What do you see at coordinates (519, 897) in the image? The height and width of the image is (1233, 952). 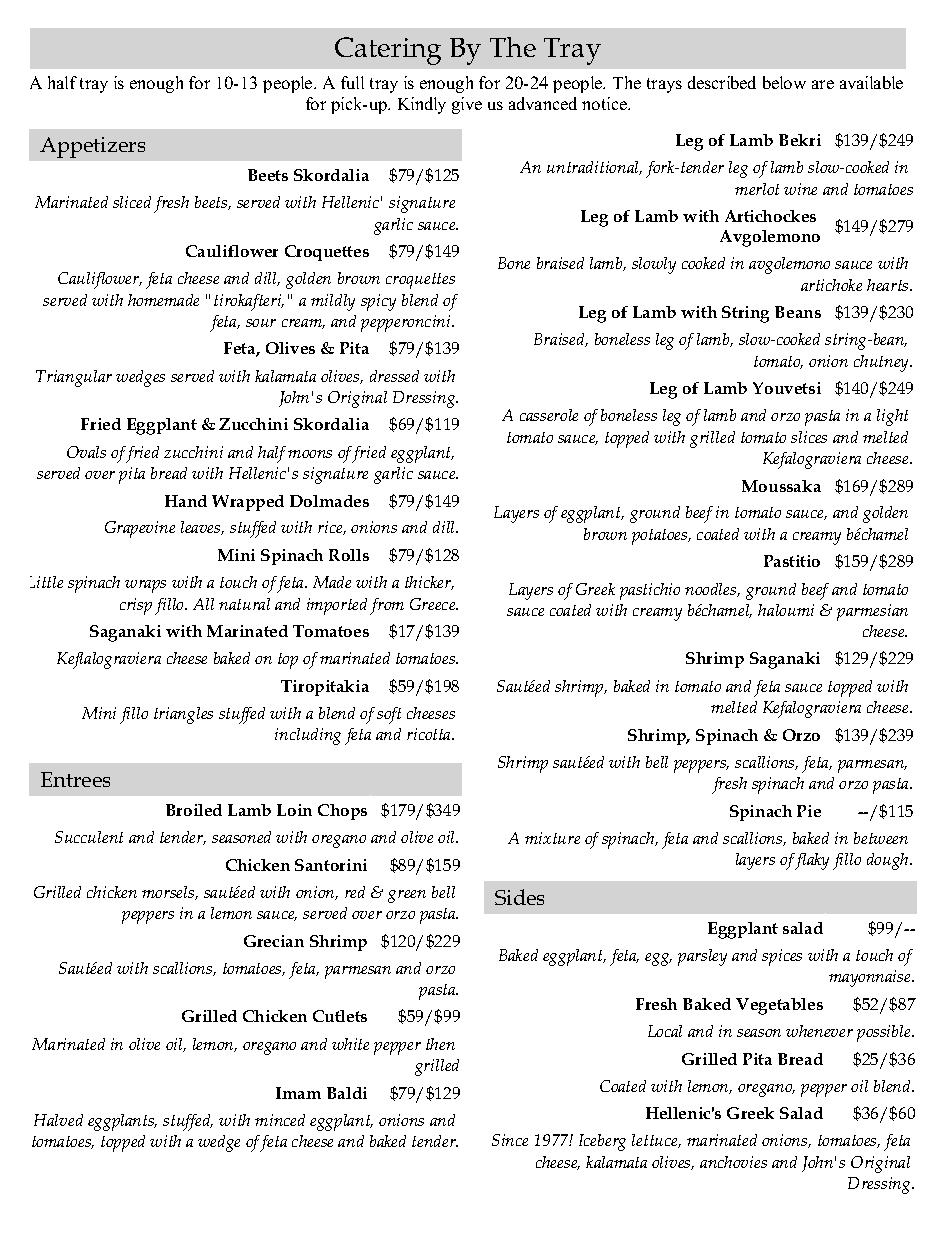 I see `Sides` at bounding box center [519, 897].
